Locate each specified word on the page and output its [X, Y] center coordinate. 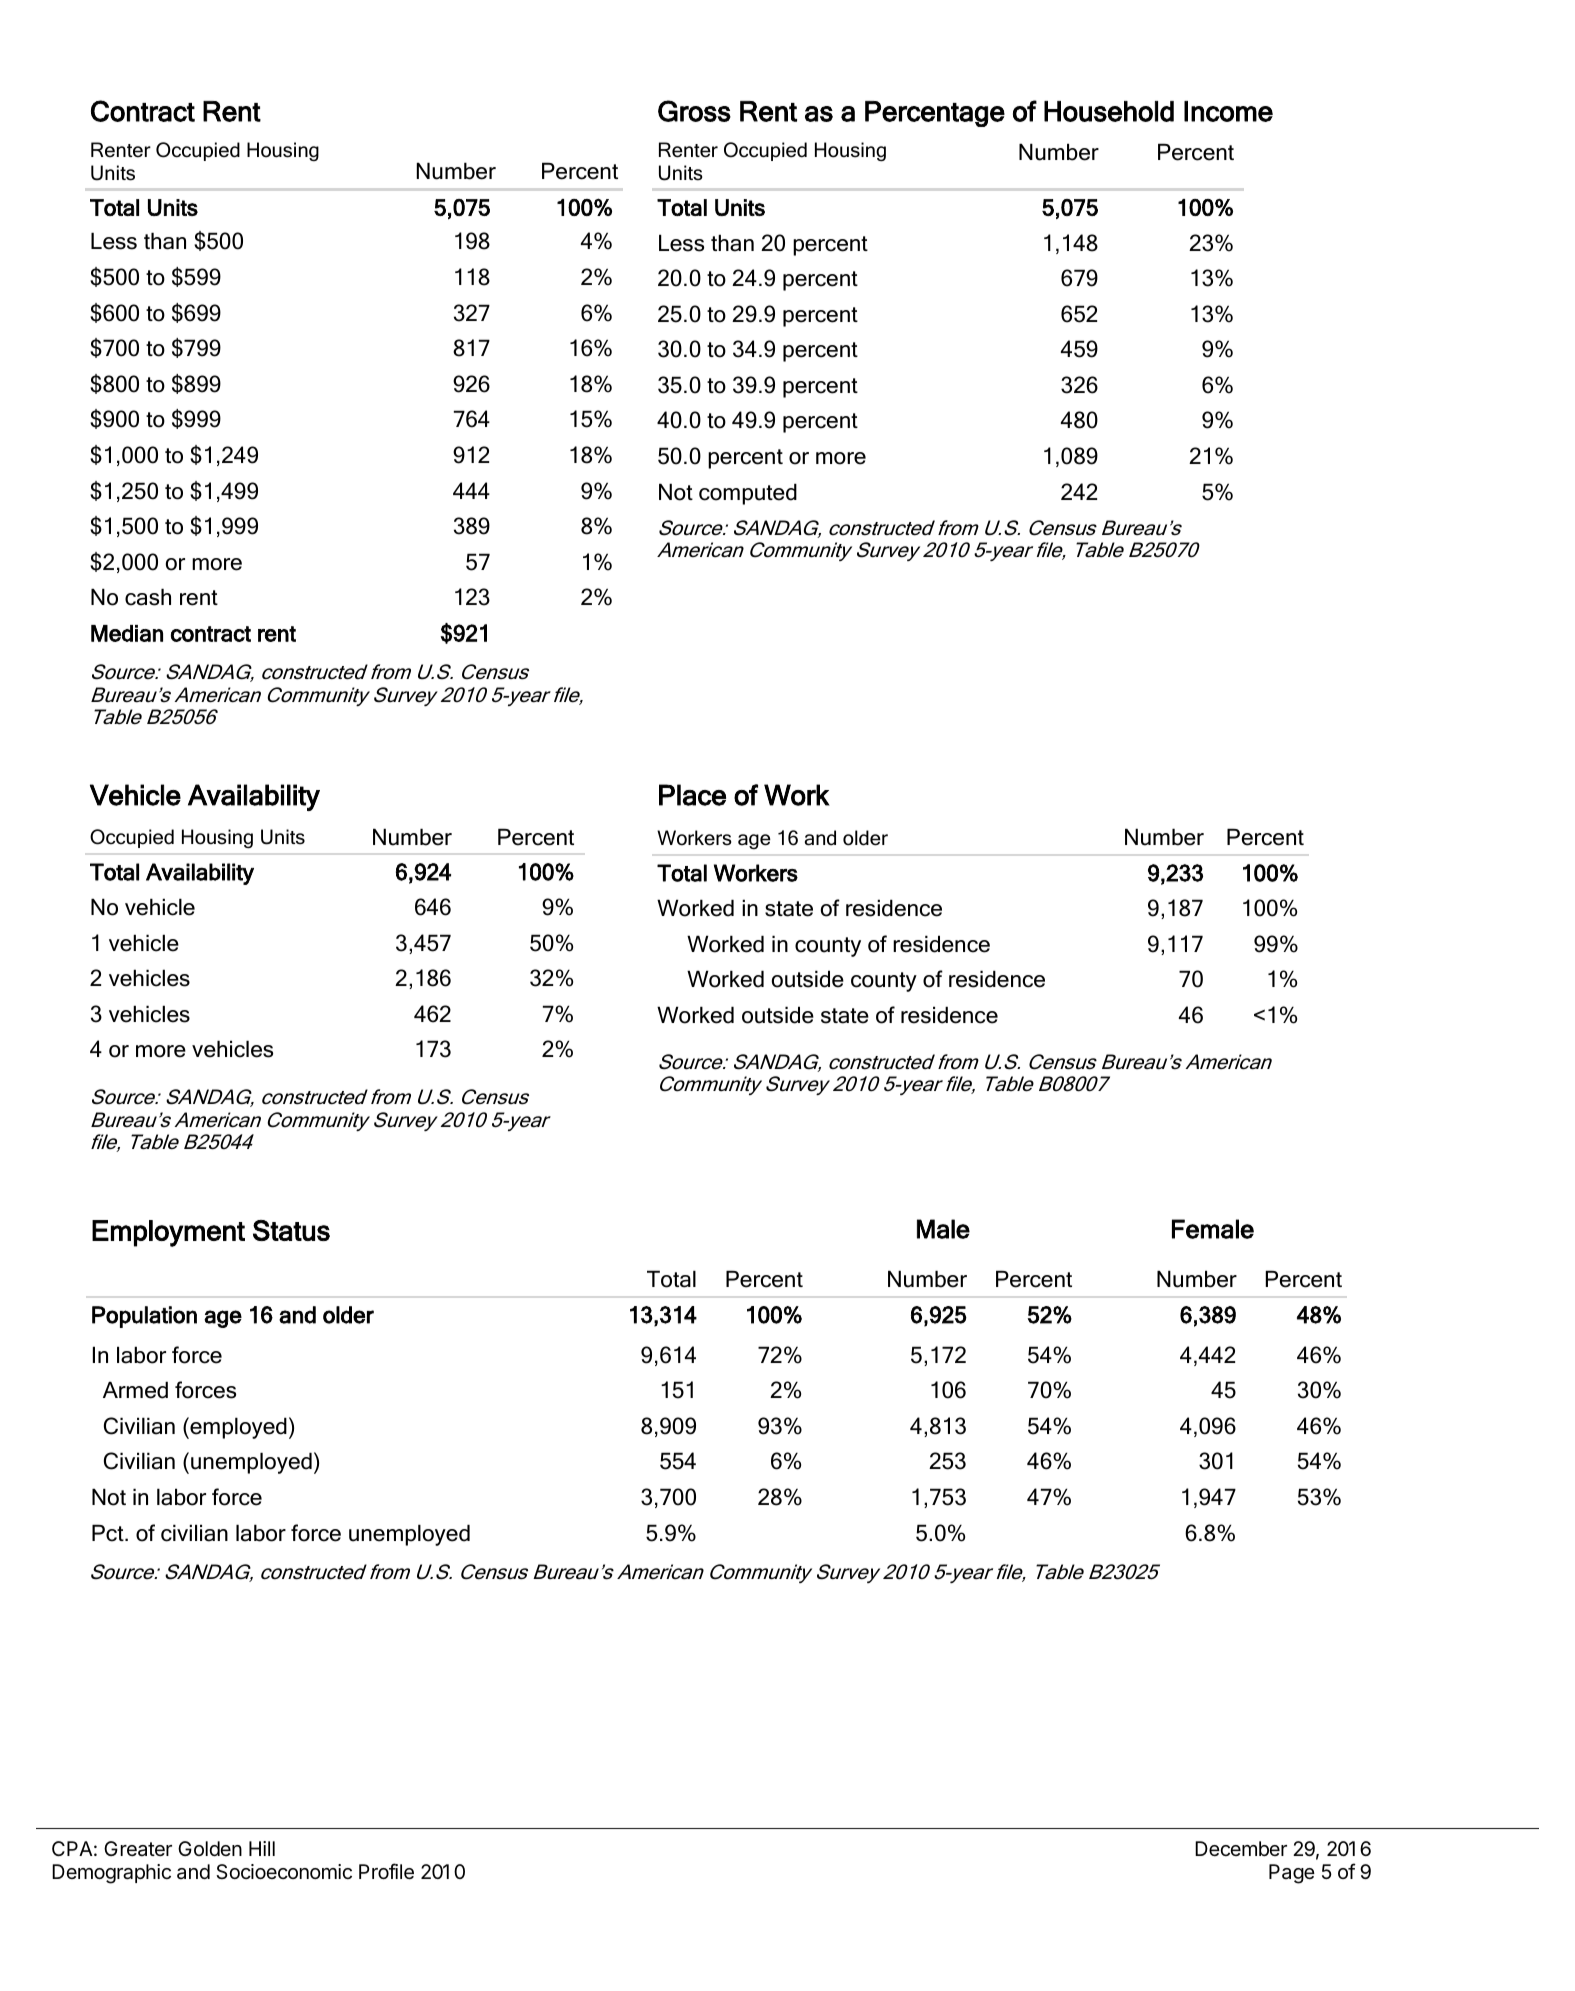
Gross [694, 111]
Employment [168, 1233]
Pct [109, 1533]
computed [748, 494]
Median [127, 633]
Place [692, 795]
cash [148, 597]
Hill [262, 1848]
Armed [135, 1390]
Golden [210, 1848]
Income [1228, 111]
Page [1292, 1874]
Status [291, 1230]
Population [144, 1317]
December [1241, 1848]
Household [1109, 111]
